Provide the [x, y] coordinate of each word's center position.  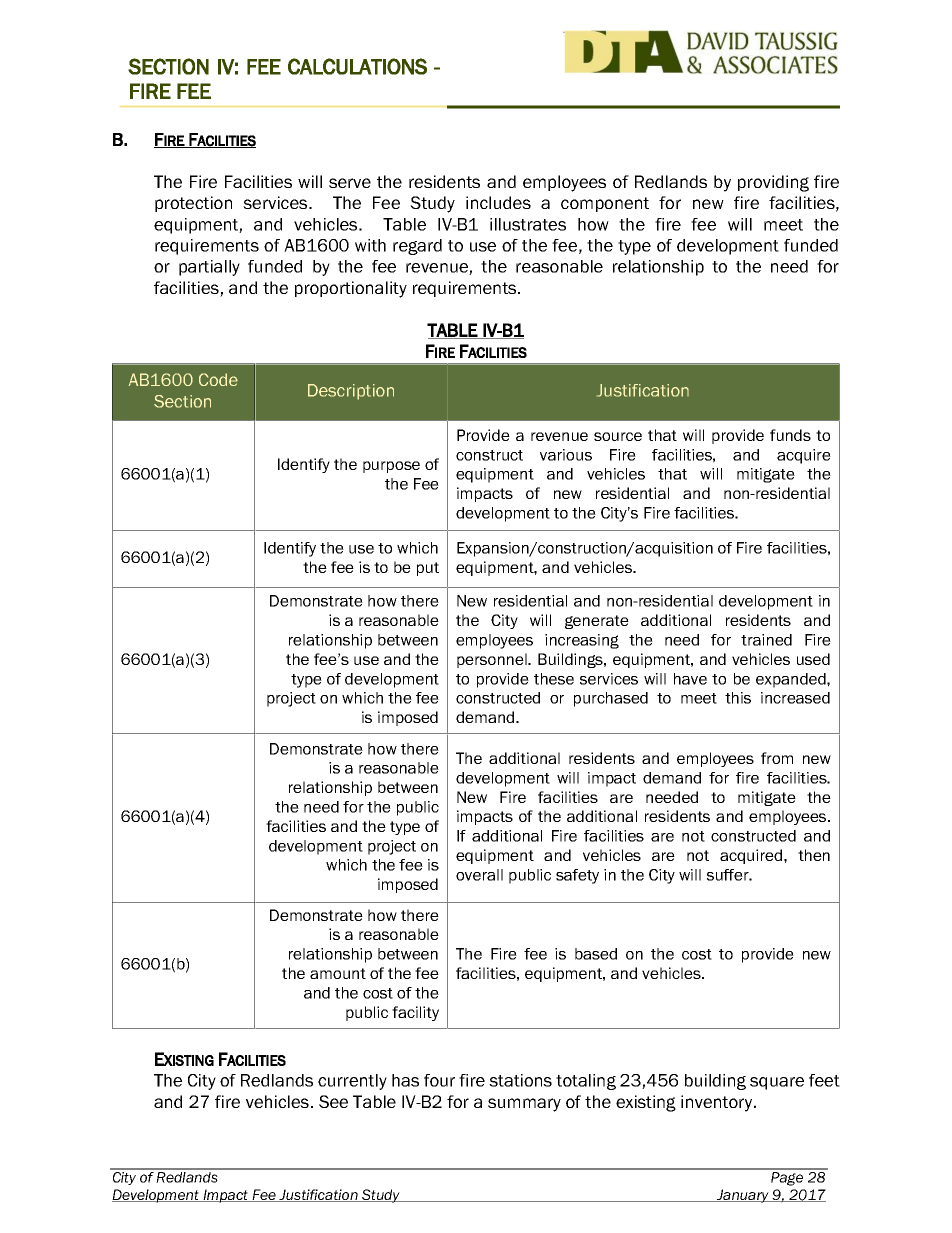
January [742, 1196]
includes [498, 202]
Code [218, 379]
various [566, 455]
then [814, 855]
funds [790, 435]
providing [773, 183]
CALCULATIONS [357, 66]
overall [479, 875]
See [333, 1101]
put [428, 569]
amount [338, 973]
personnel [493, 660]
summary [524, 1105]
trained [766, 640]
